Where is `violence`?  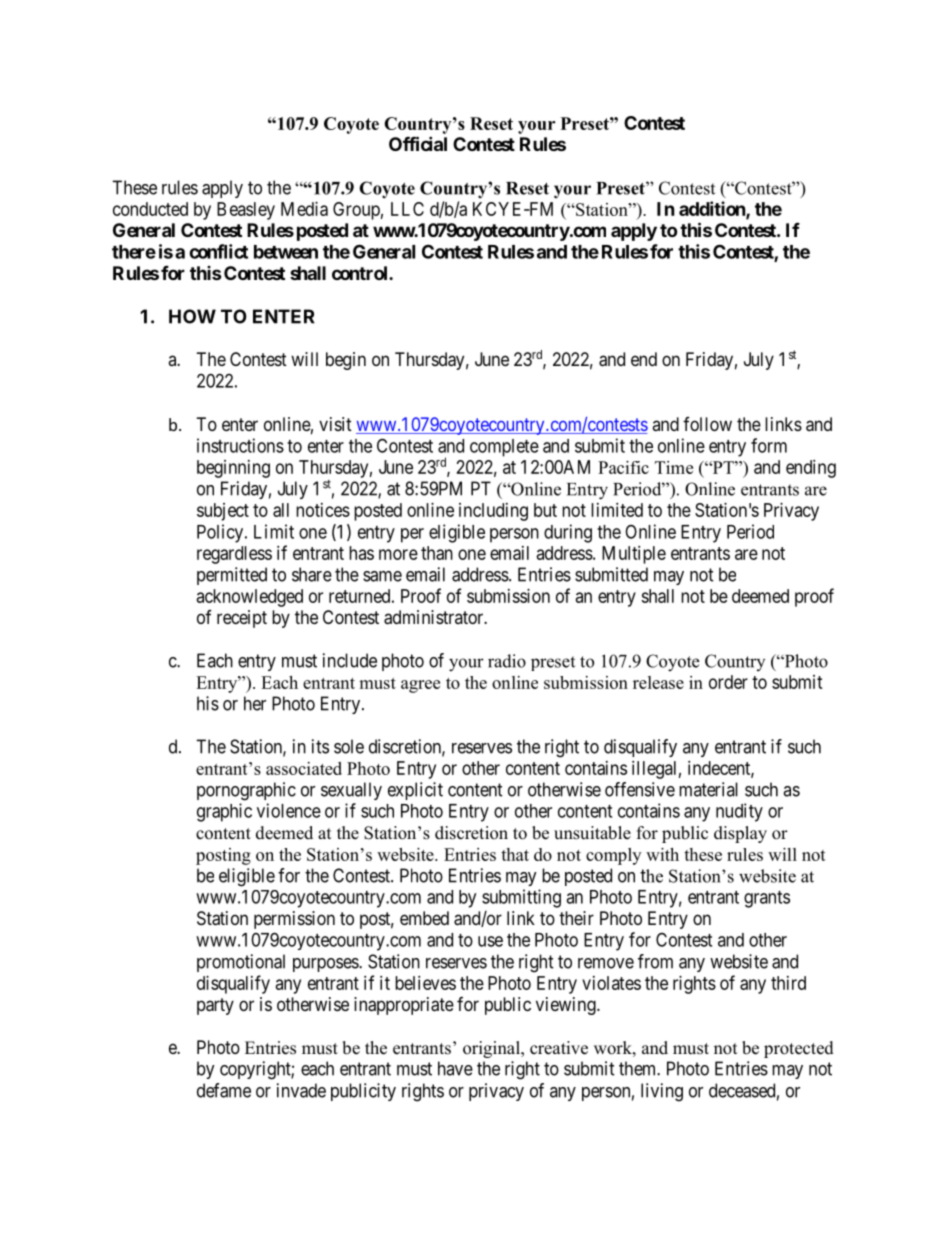 violence is located at coordinates (289, 810).
